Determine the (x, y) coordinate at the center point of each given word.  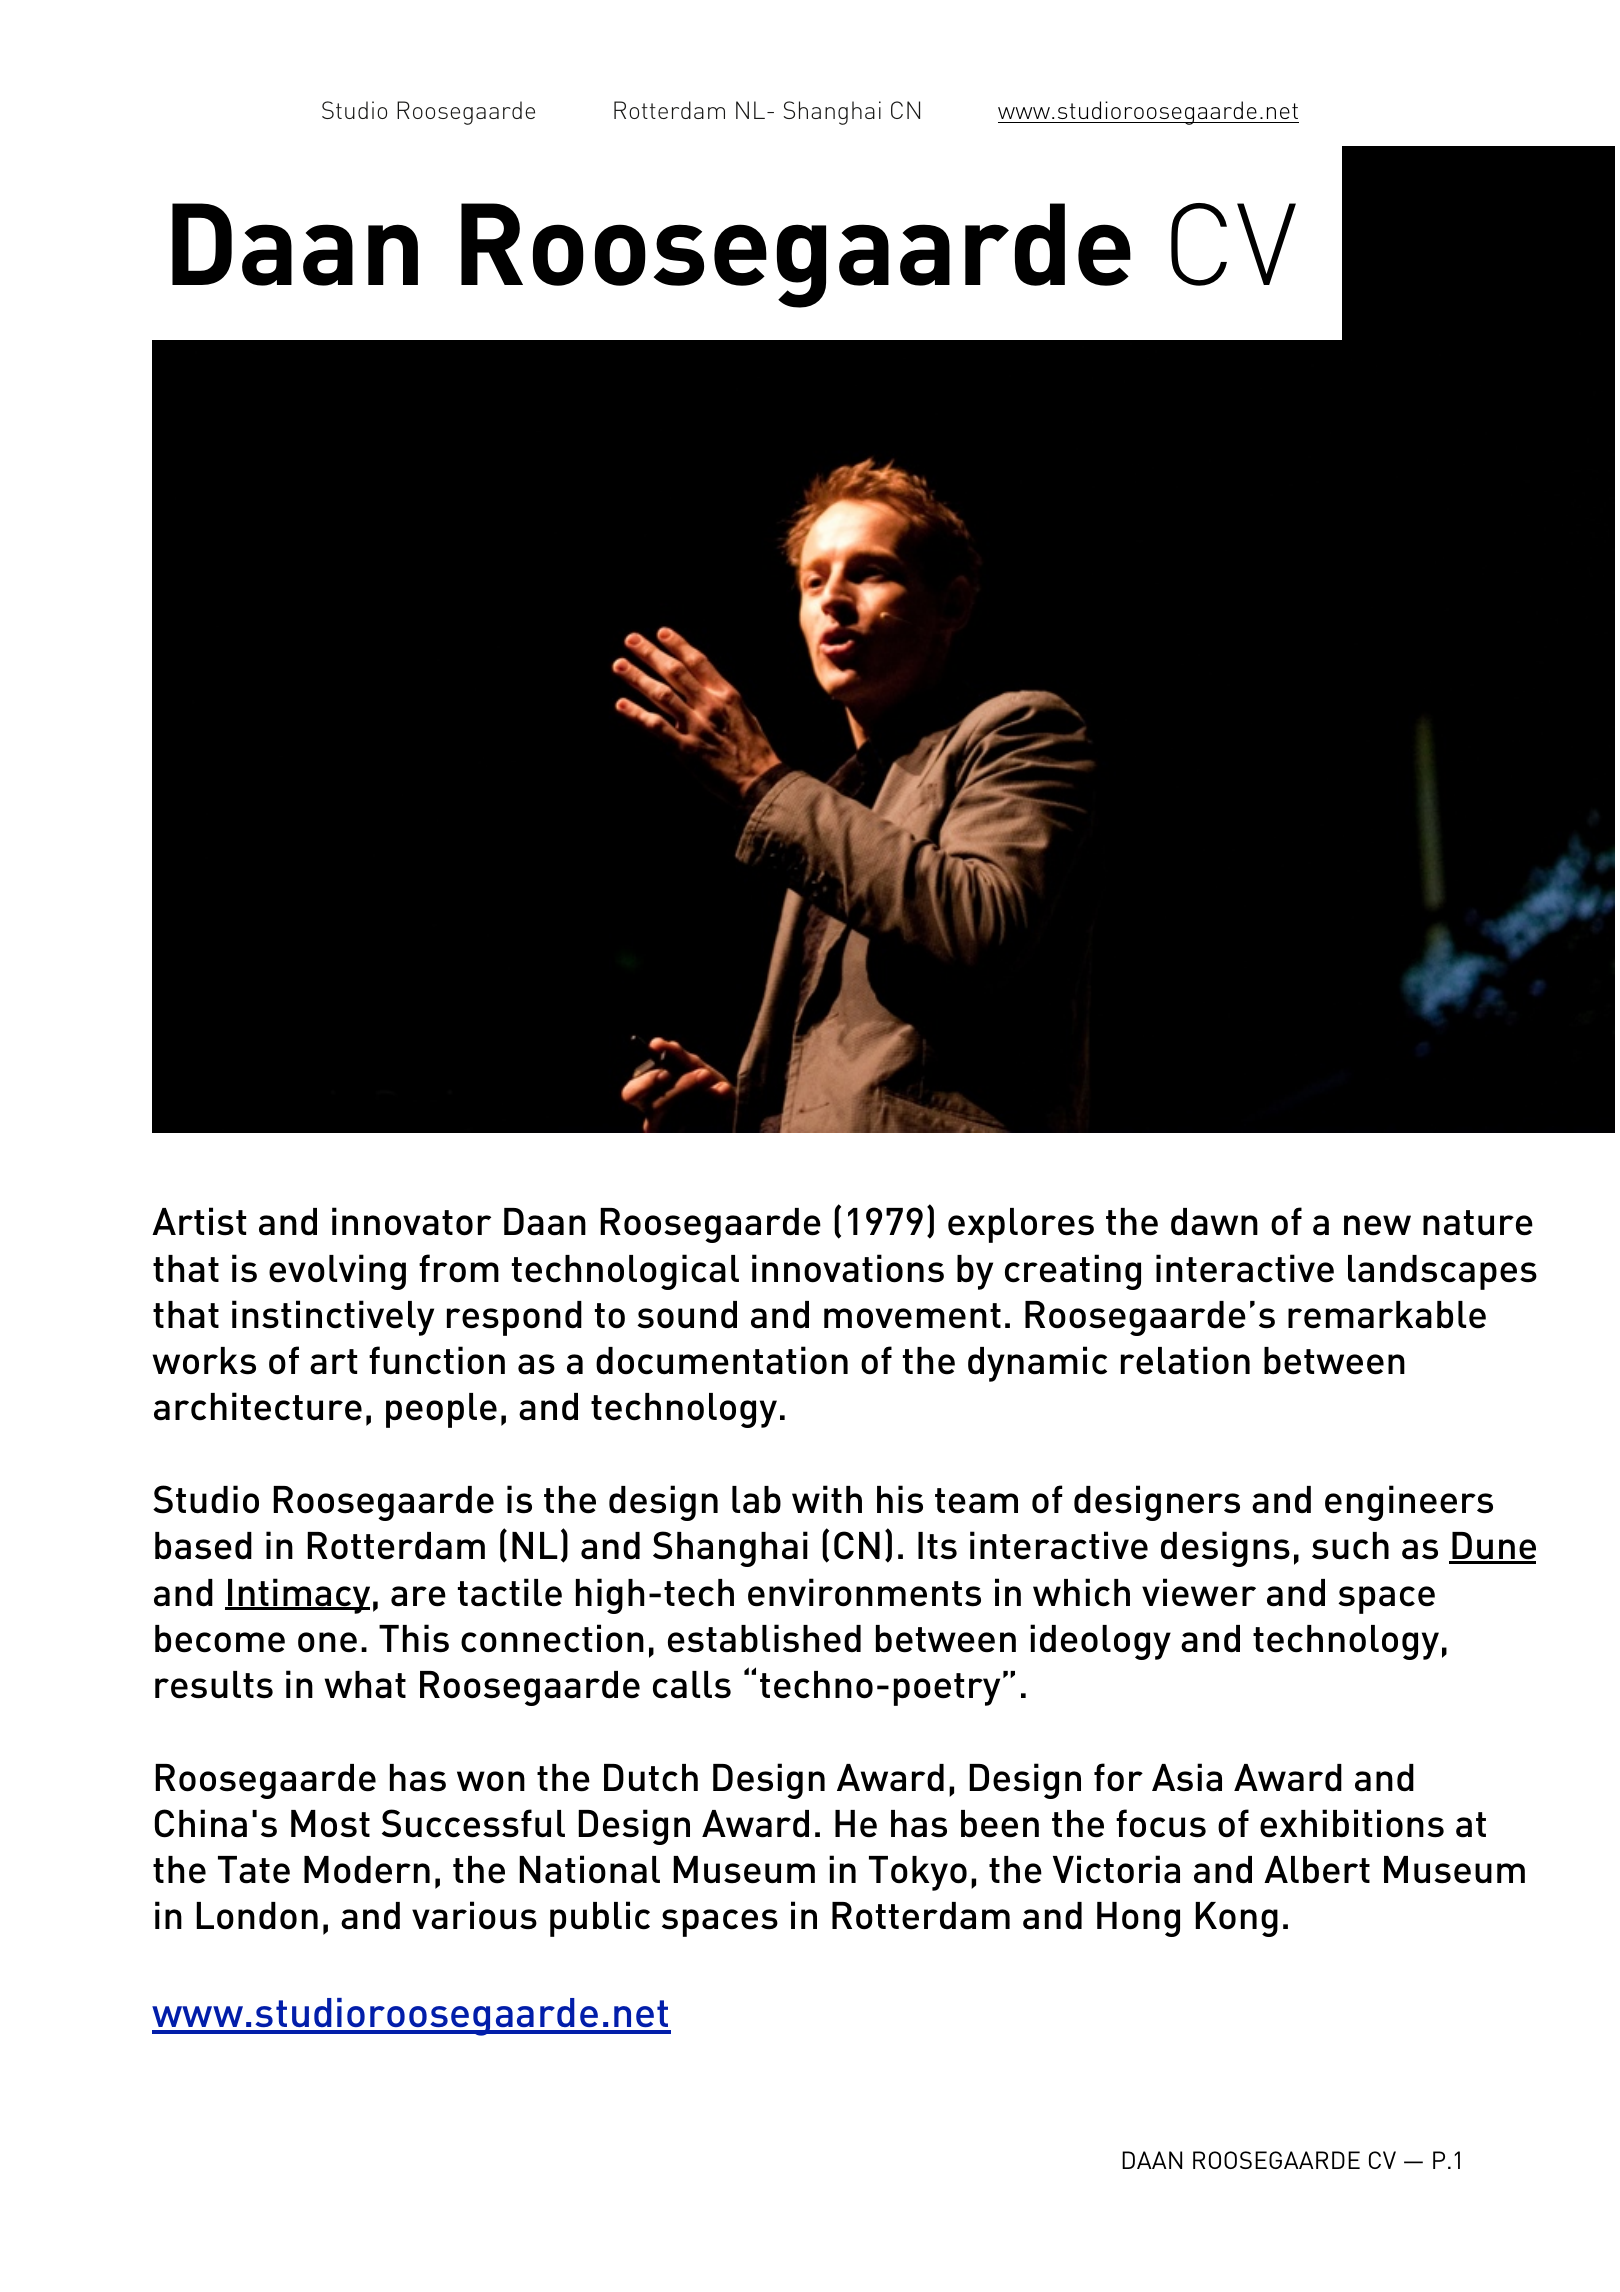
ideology (1100, 1642)
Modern (367, 1870)
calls (692, 1685)
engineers (1409, 1503)
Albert (1317, 1870)
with (827, 1499)
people (441, 1410)
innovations (848, 1268)
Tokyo (918, 1873)
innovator (411, 1221)
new (1377, 1225)
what (365, 1685)
